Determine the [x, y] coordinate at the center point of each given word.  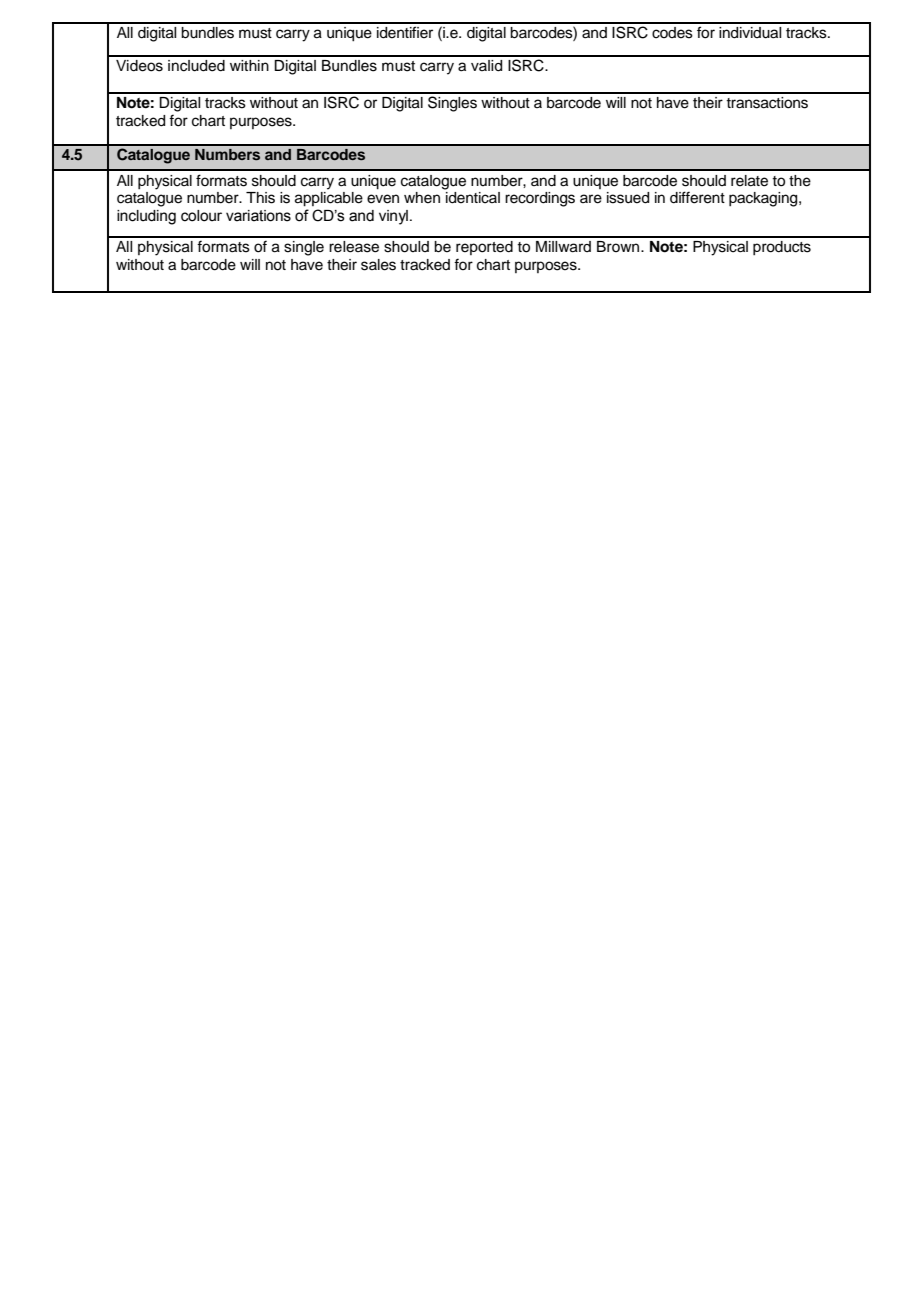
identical [473, 198]
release [354, 247]
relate [749, 181]
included [196, 66]
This [260, 198]
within [249, 65]
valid [486, 66]
